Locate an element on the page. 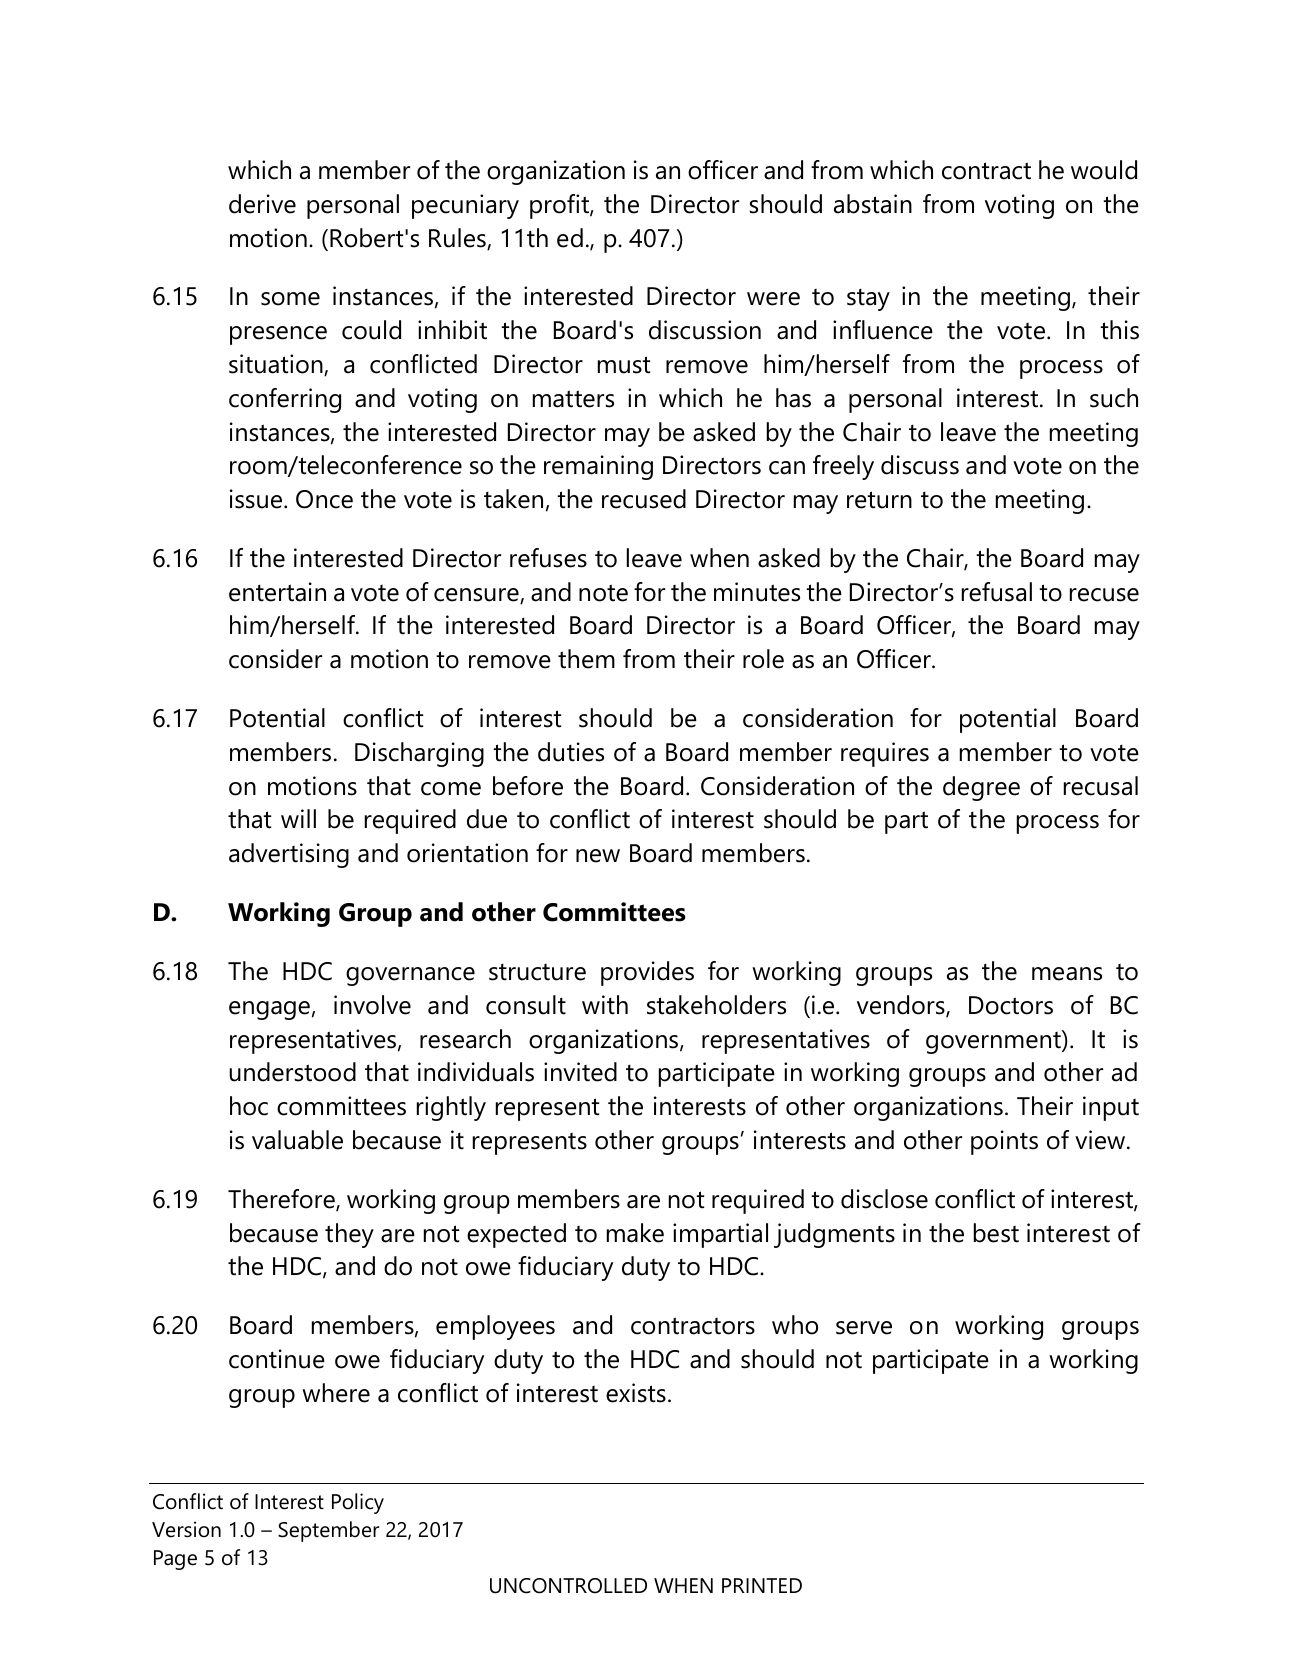 Image resolution: width=1292 pixels, height=1673 pixels. entertain is located at coordinates (277, 592).
